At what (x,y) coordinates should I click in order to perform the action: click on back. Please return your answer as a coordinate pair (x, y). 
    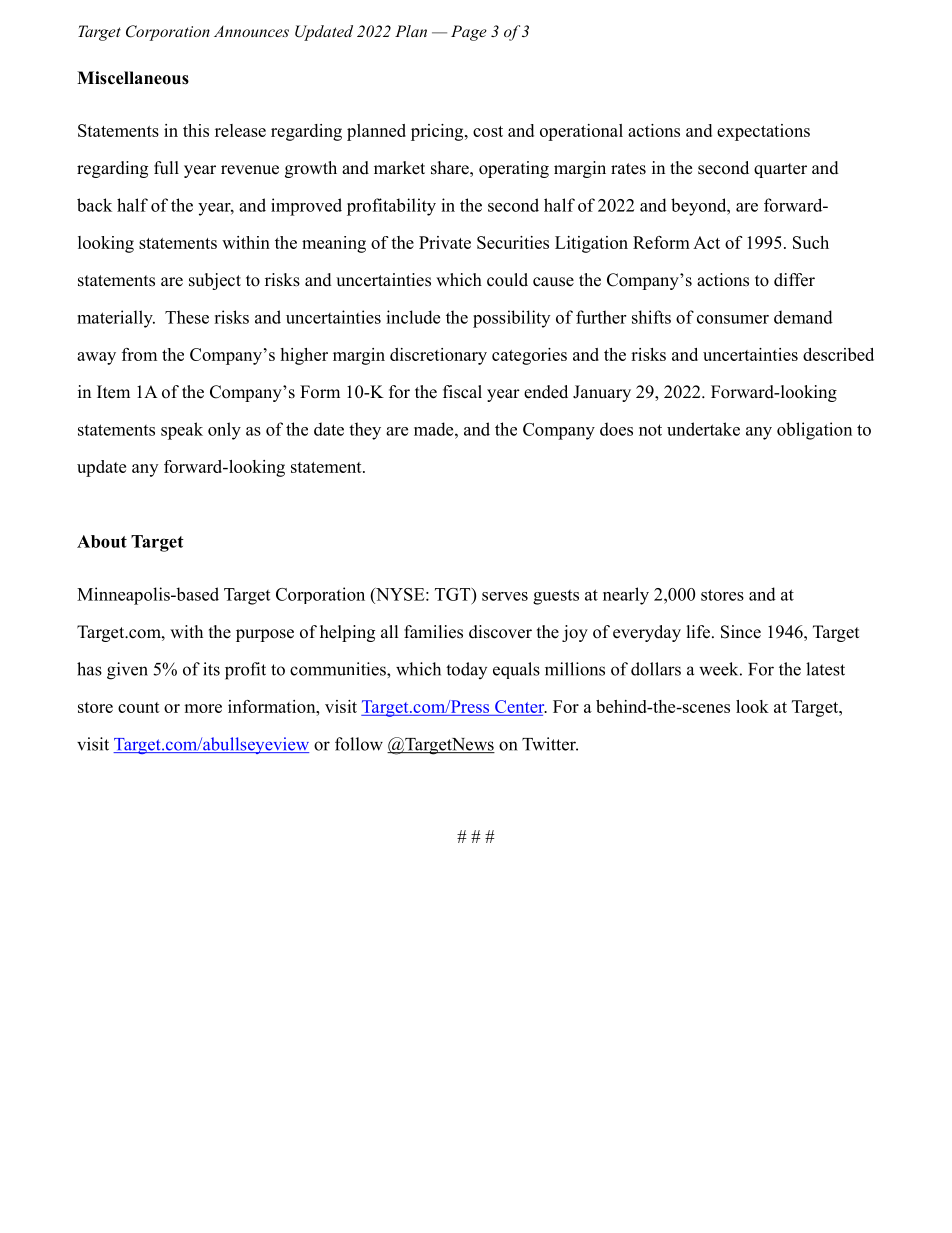
    Looking at the image, I should click on (94, 205).
